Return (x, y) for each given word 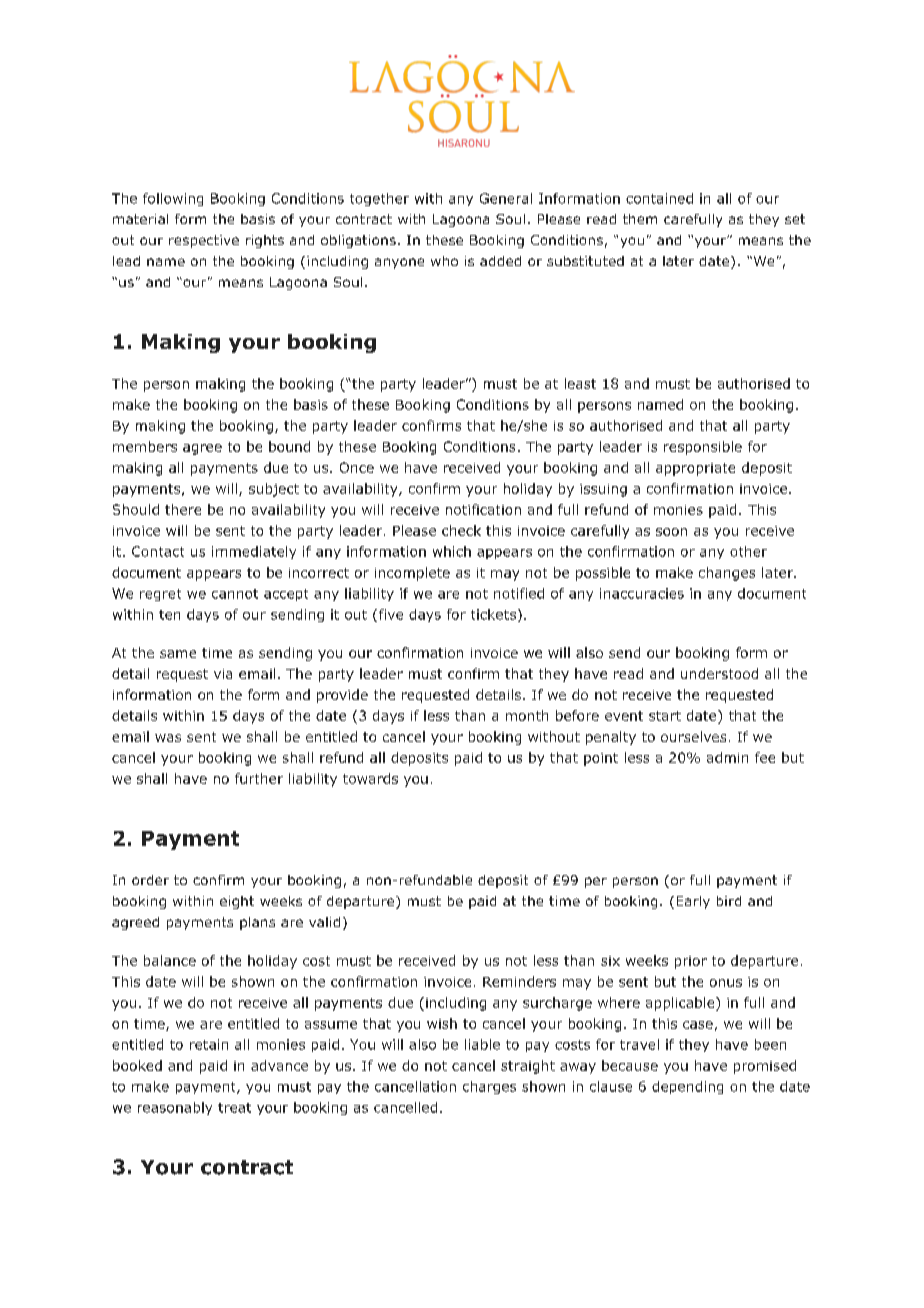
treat (234, 1108)
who (444, 261)
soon (671, 532)
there (183, 509)
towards (370, 778)
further (259, 778)
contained (659, 198)
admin (727, 757)
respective (204, 241)
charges (489, 1087)
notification (483, 509)
